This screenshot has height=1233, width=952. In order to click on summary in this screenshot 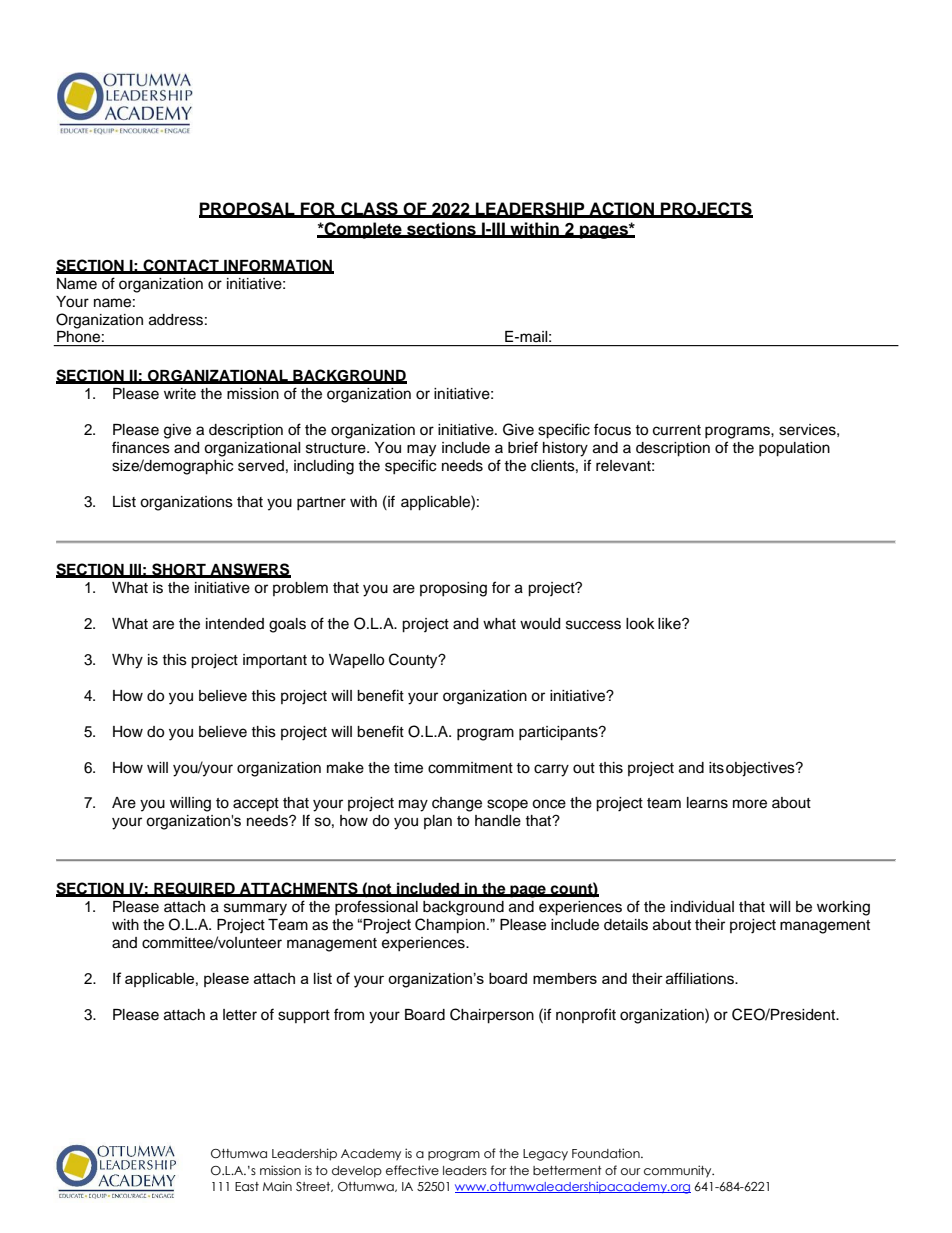, I will do `click(255, 909)`.
